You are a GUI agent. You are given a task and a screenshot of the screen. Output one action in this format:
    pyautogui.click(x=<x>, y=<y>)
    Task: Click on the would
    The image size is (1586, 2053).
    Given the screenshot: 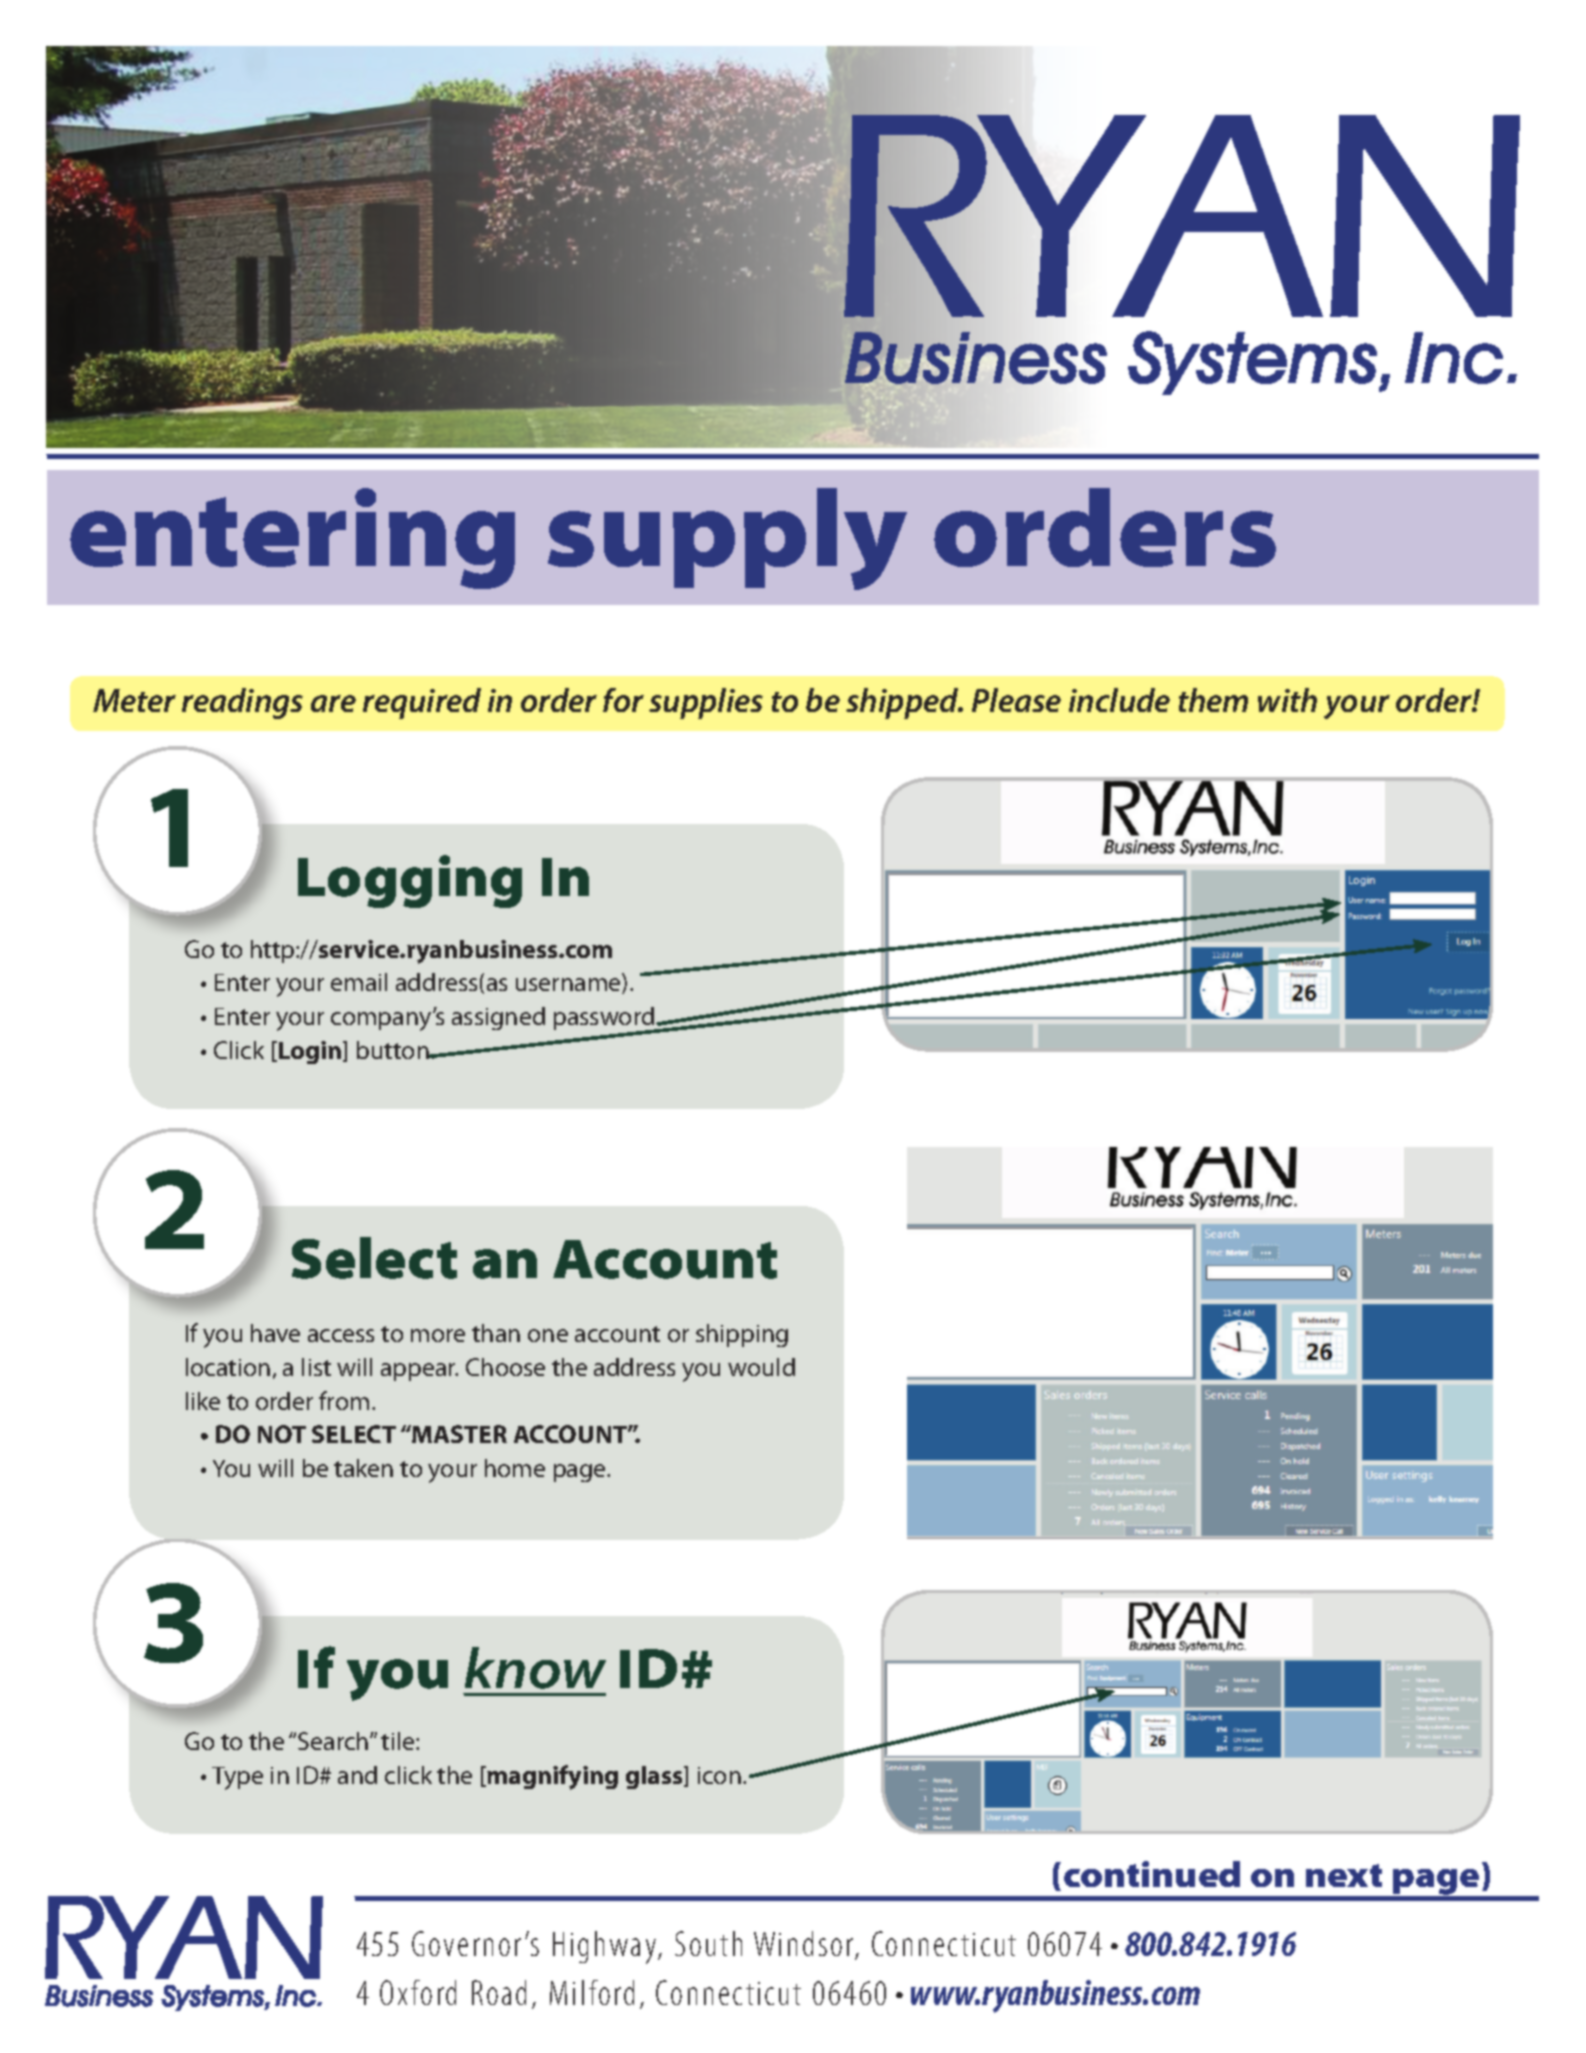 What is the action you would take?
    pyautogui.click(x=761, y=1367)
